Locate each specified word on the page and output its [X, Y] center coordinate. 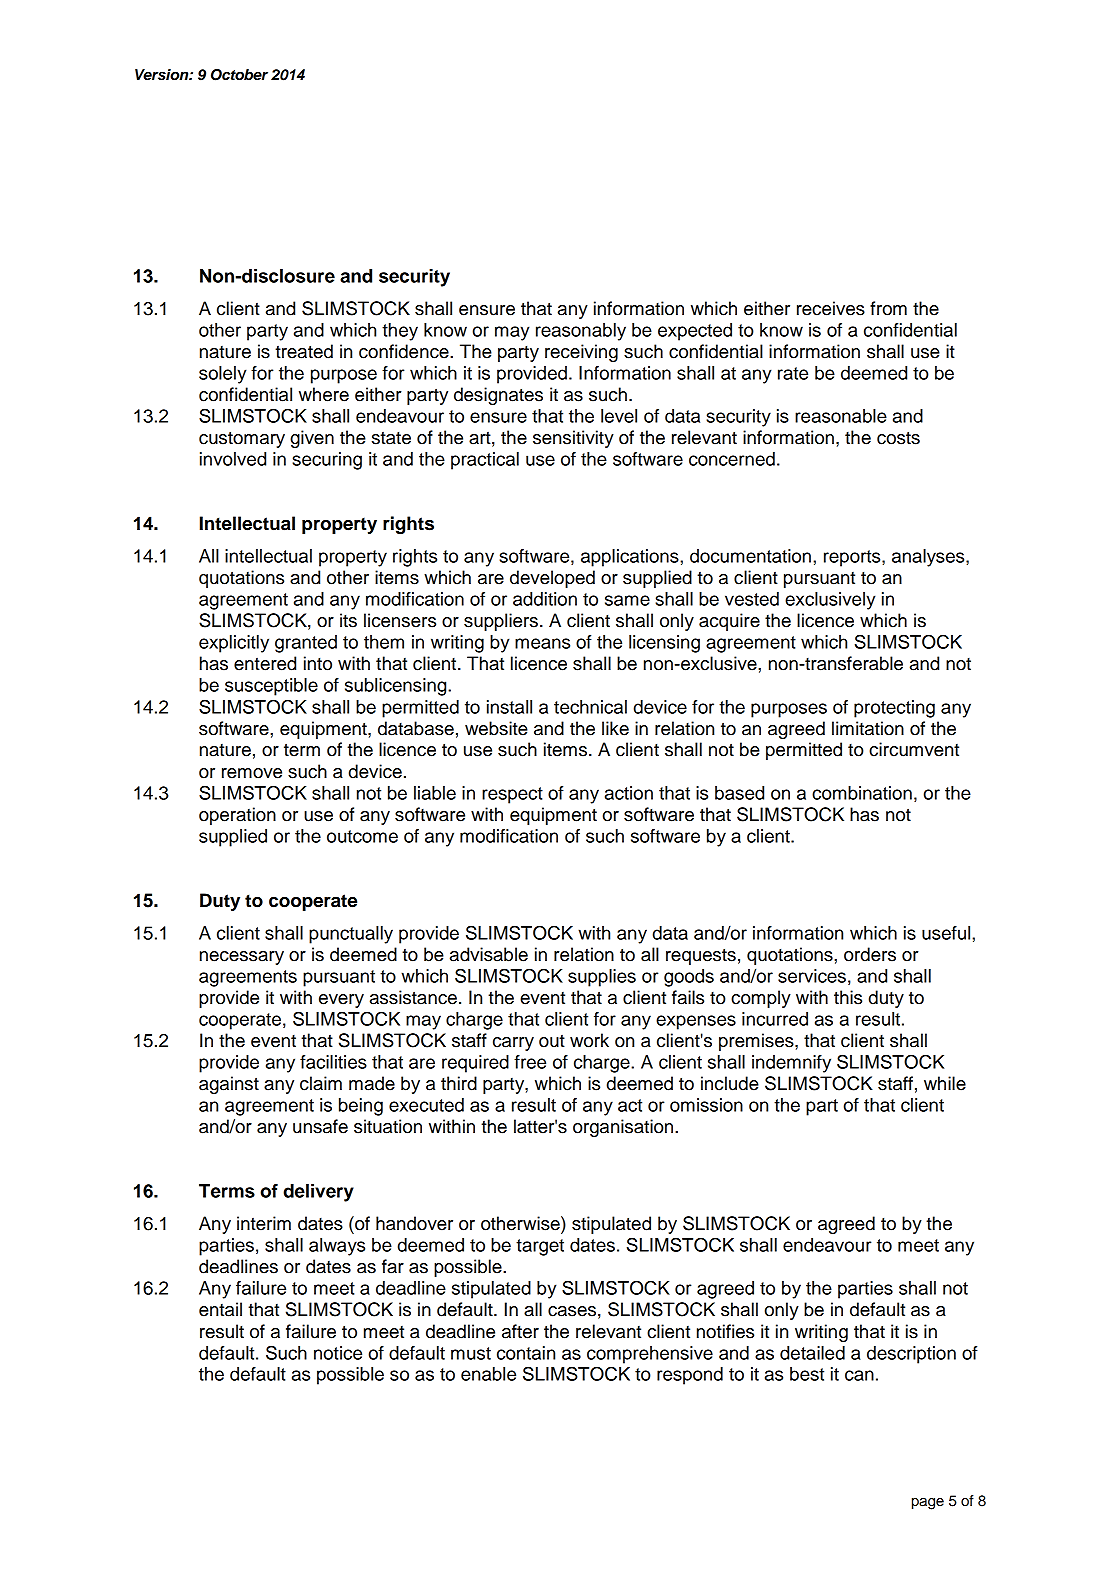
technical [590, 707]
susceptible [271, 687]
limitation [868, 728]
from [888, 308]
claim [321, 1083]
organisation [624, 1128]
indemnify [791, 1064]
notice [338, 1353]
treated [304, 351]
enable [488, 1374]
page [928, 1504]
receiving [581, 353]
